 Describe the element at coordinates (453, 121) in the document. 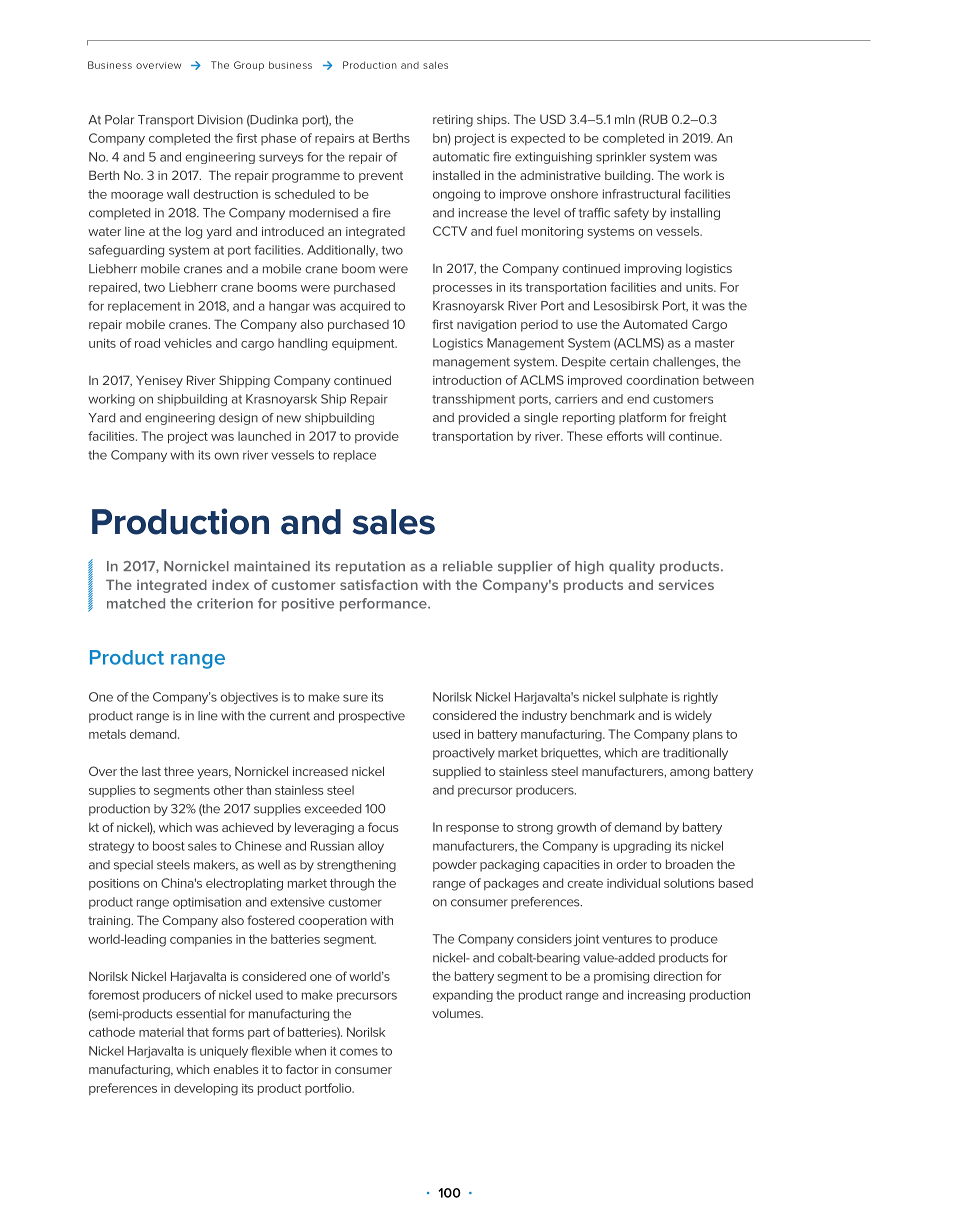

I see `retiring` at that location.
